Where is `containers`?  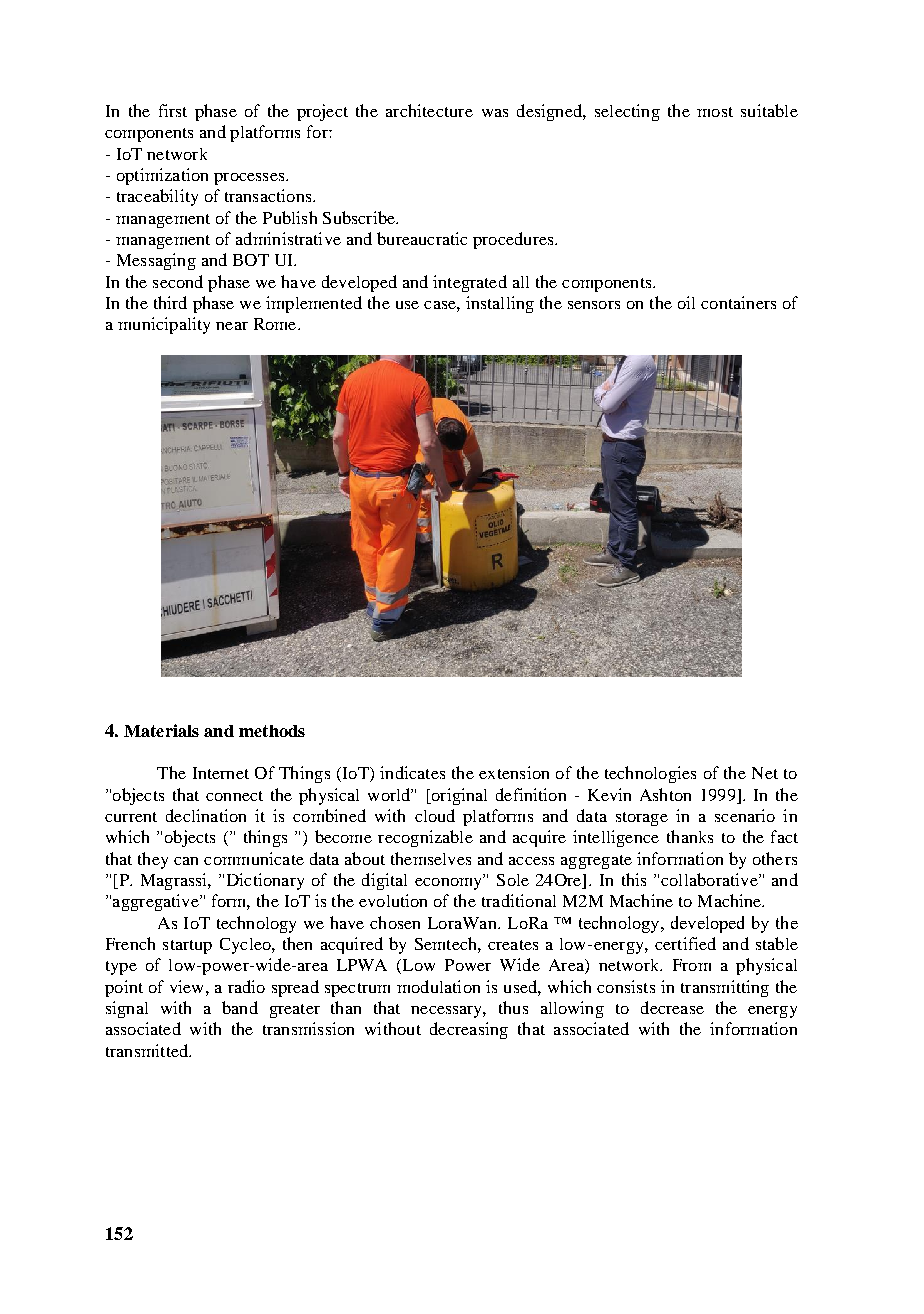 containers is located at coordinates (738, 302).
